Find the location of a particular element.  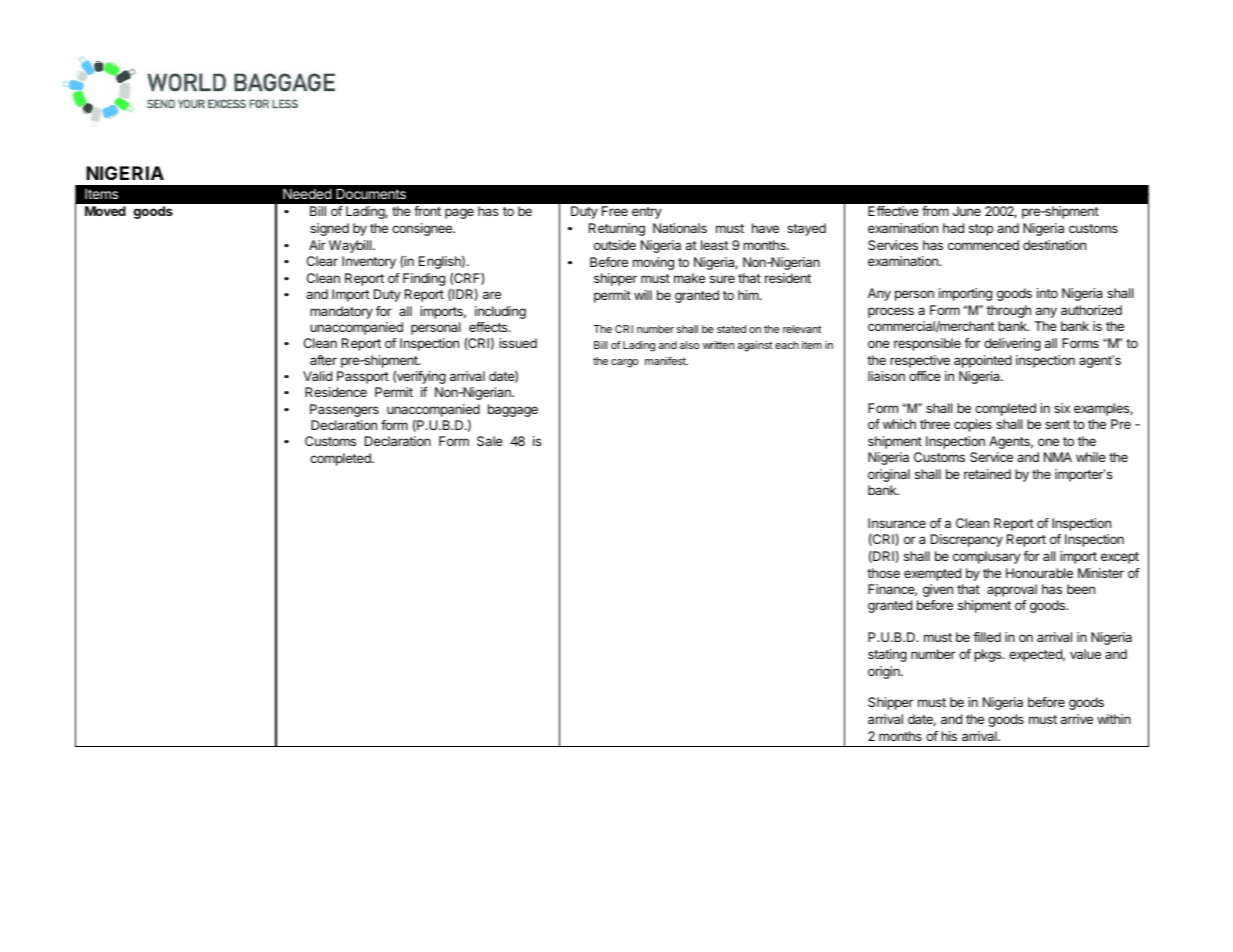

Passengers is located at coordinates (344, 410).
